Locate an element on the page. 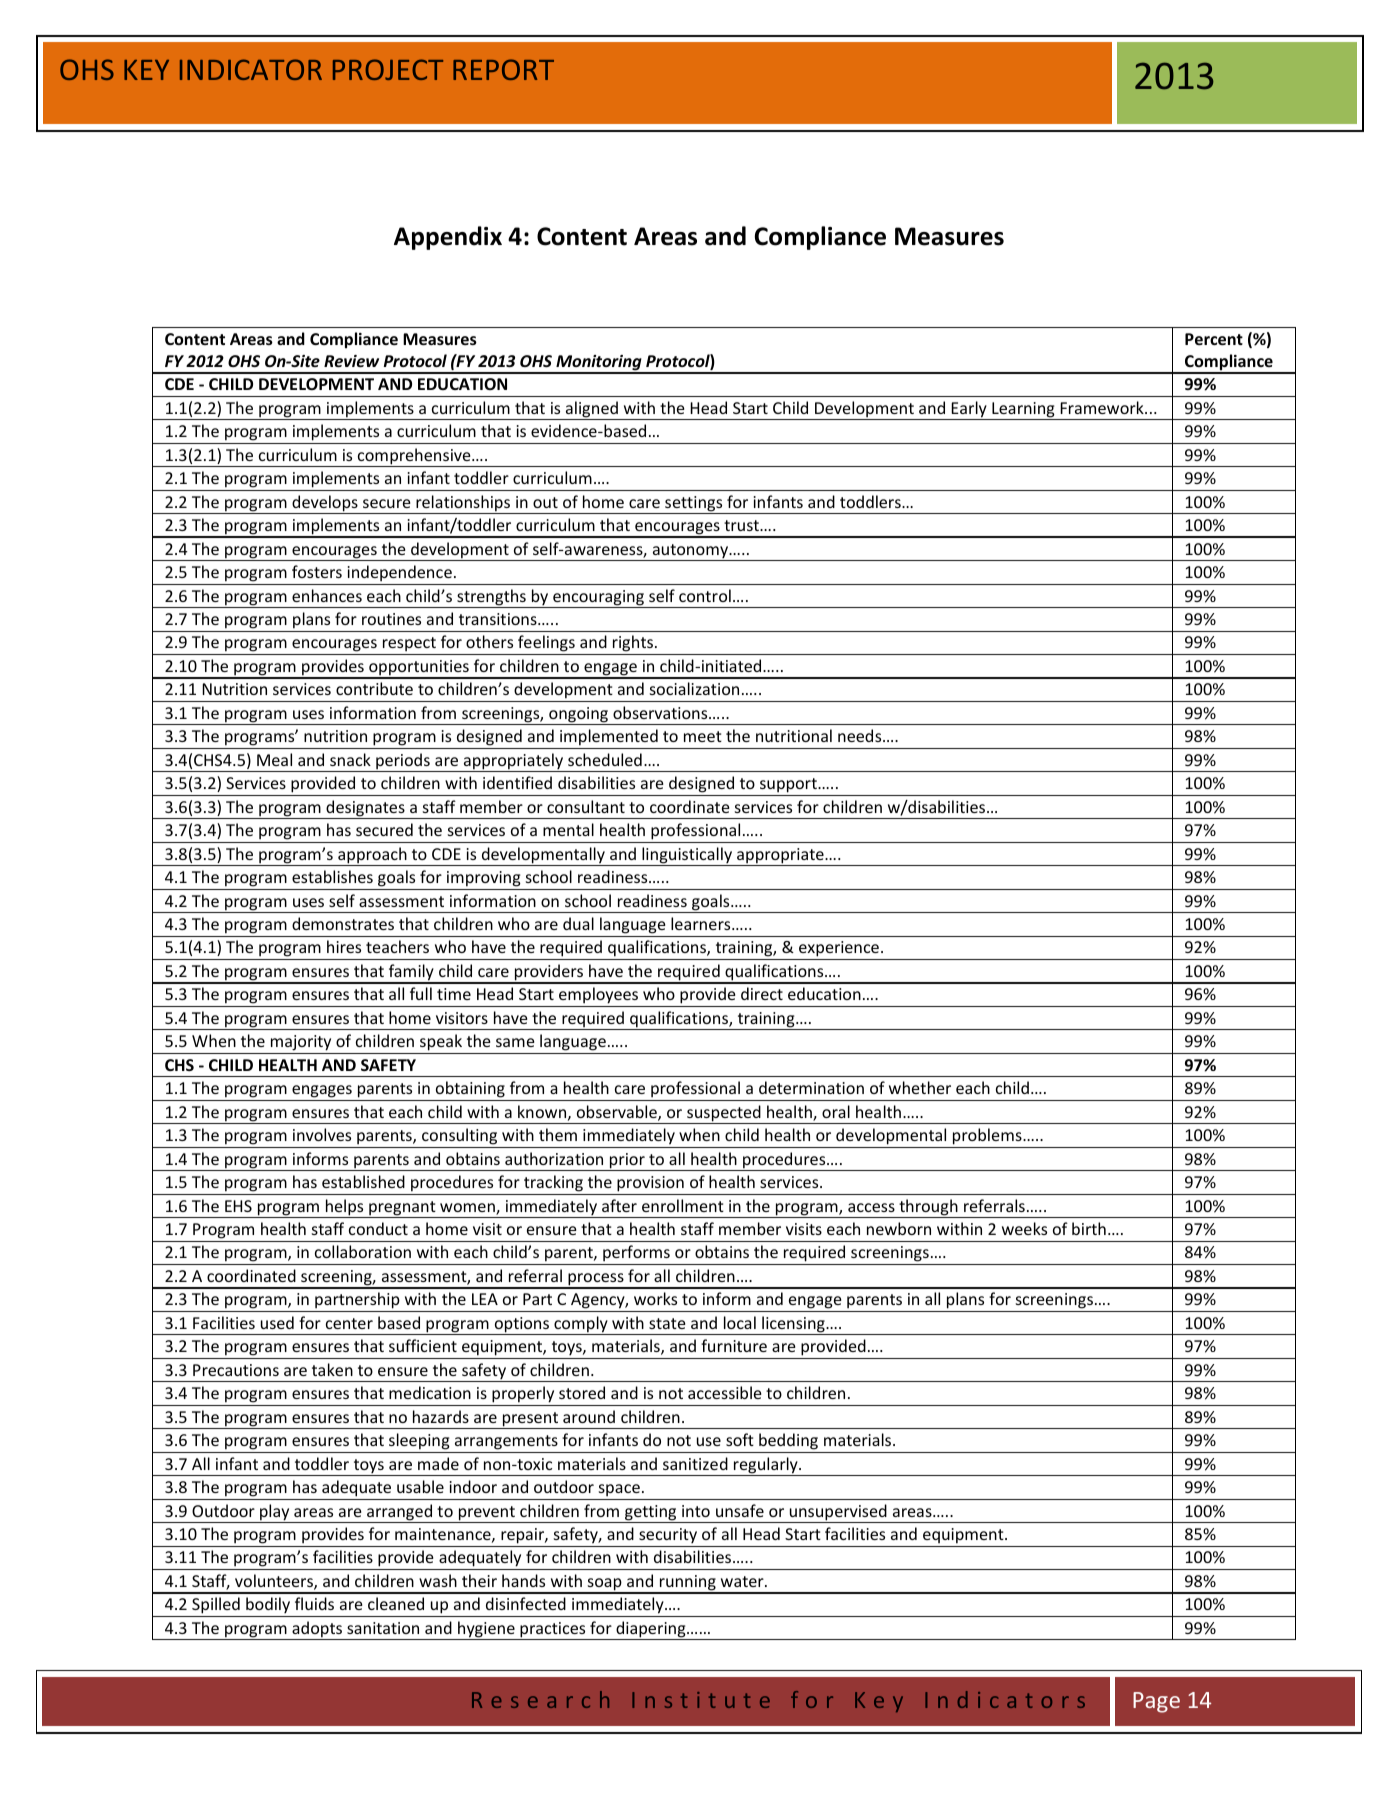  PROJECT is located at coordinates (388, 69).
